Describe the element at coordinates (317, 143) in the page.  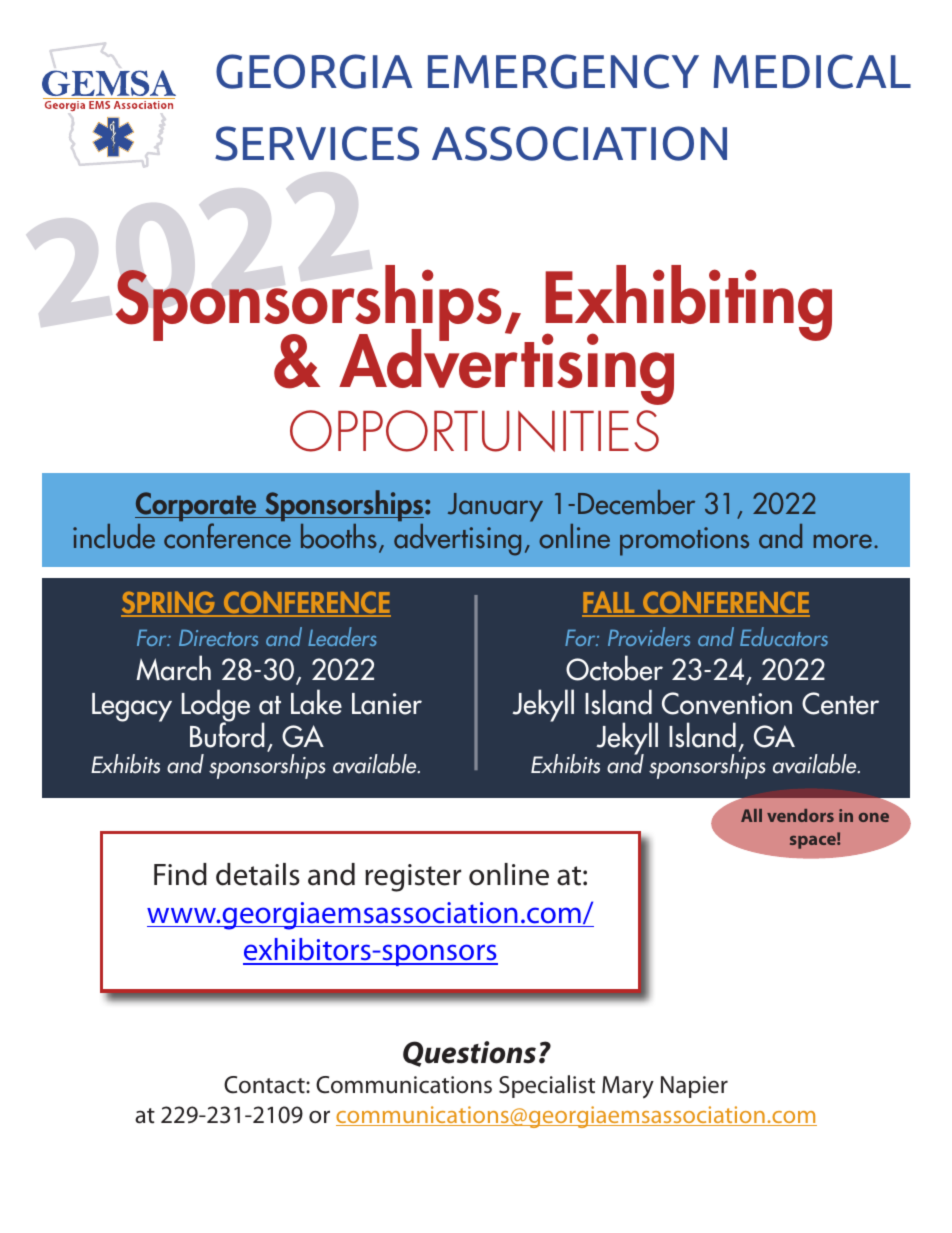
I see `SERVICES` at that location.
